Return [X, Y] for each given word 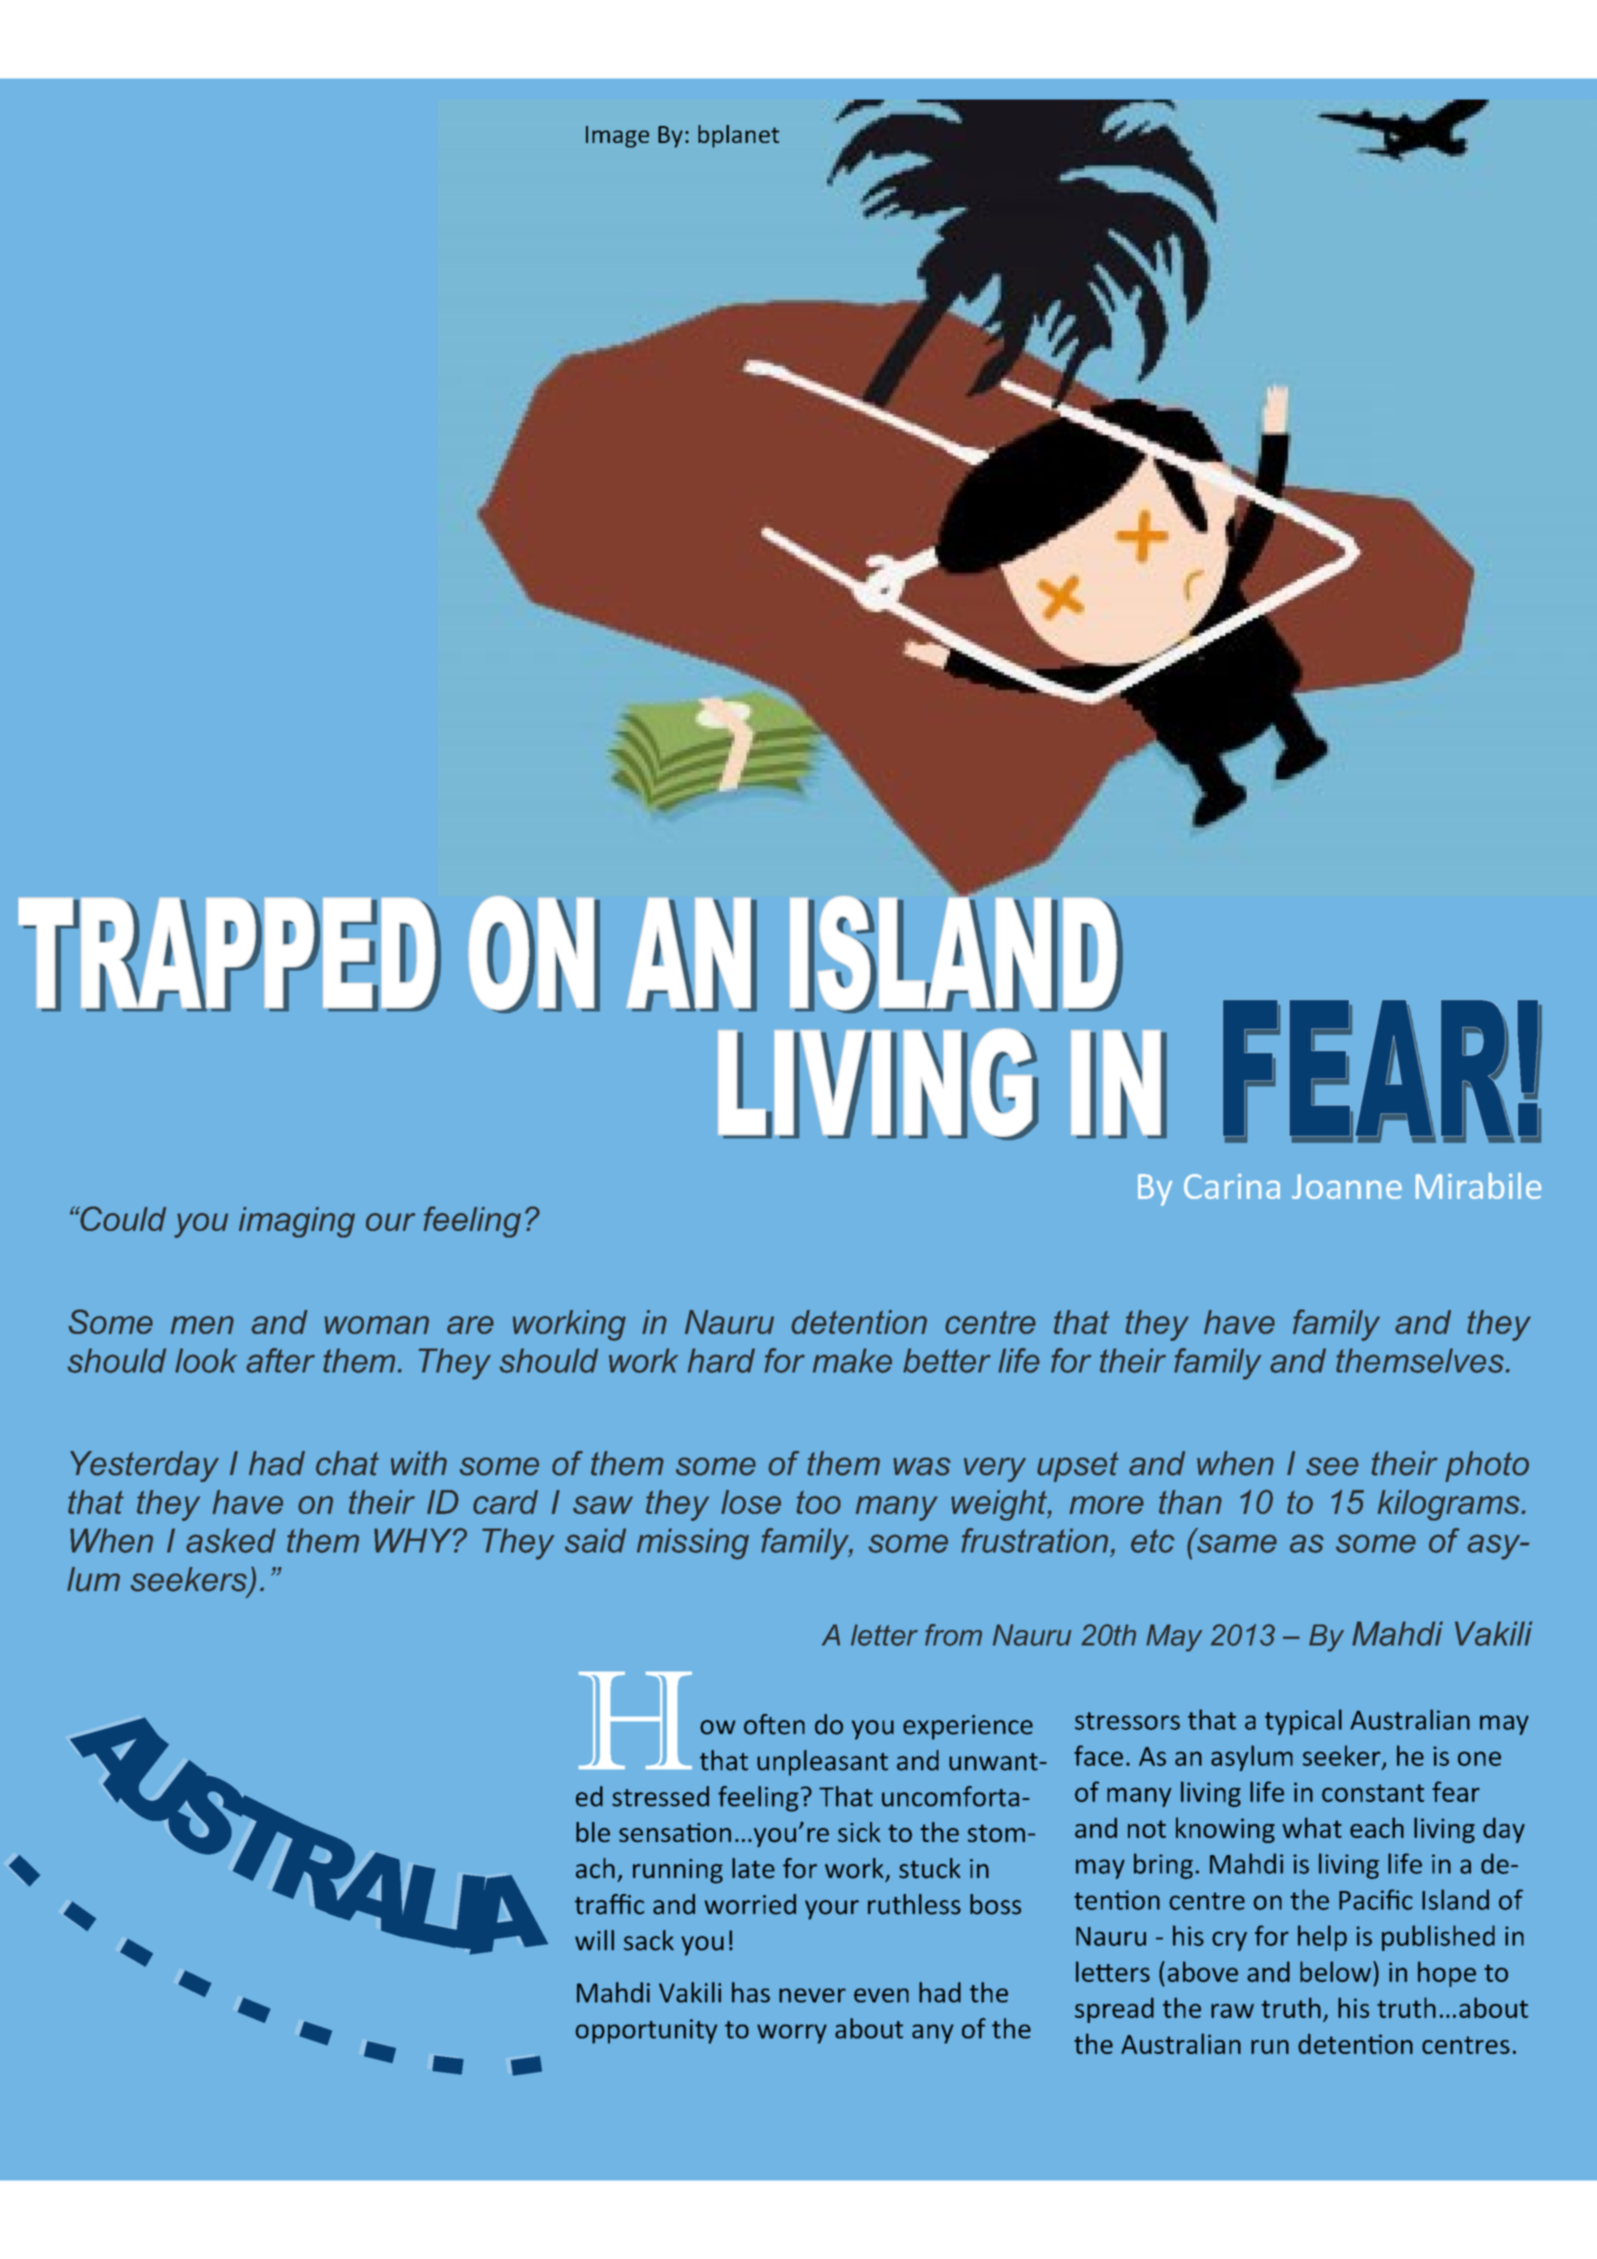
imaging [297, 1222]
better [947, 1360]
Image [617, 137]
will [594, 1940]
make [852, 1360]
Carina [1232, 1186]
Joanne [1347, 1186]
